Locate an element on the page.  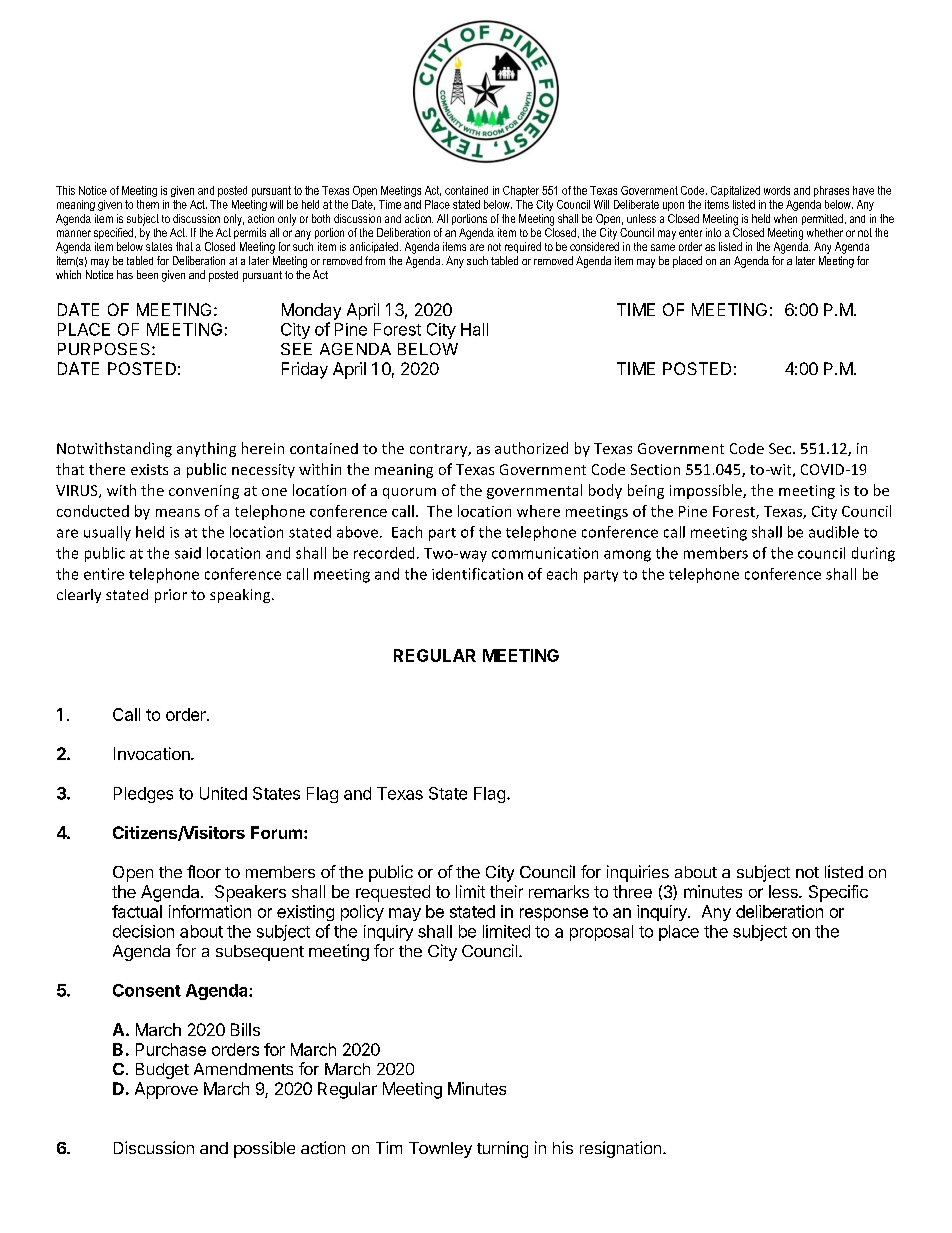
Chapter is located at coordinates (521, 191).
